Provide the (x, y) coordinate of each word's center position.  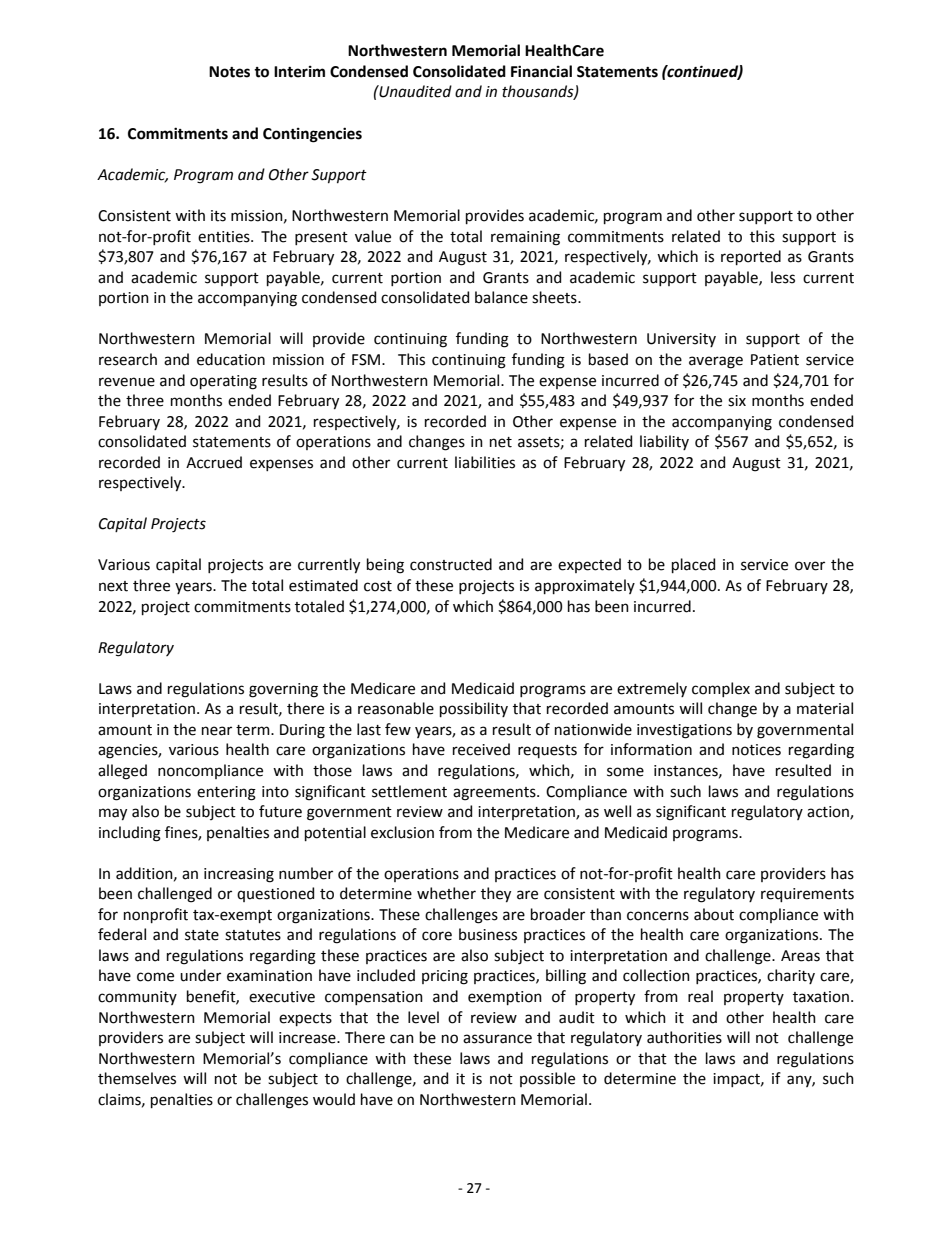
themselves (137, 1078)
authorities (684, 1037)
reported (751, 257)
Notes (229, 72)
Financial (541, 71)
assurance (497, 1039)
